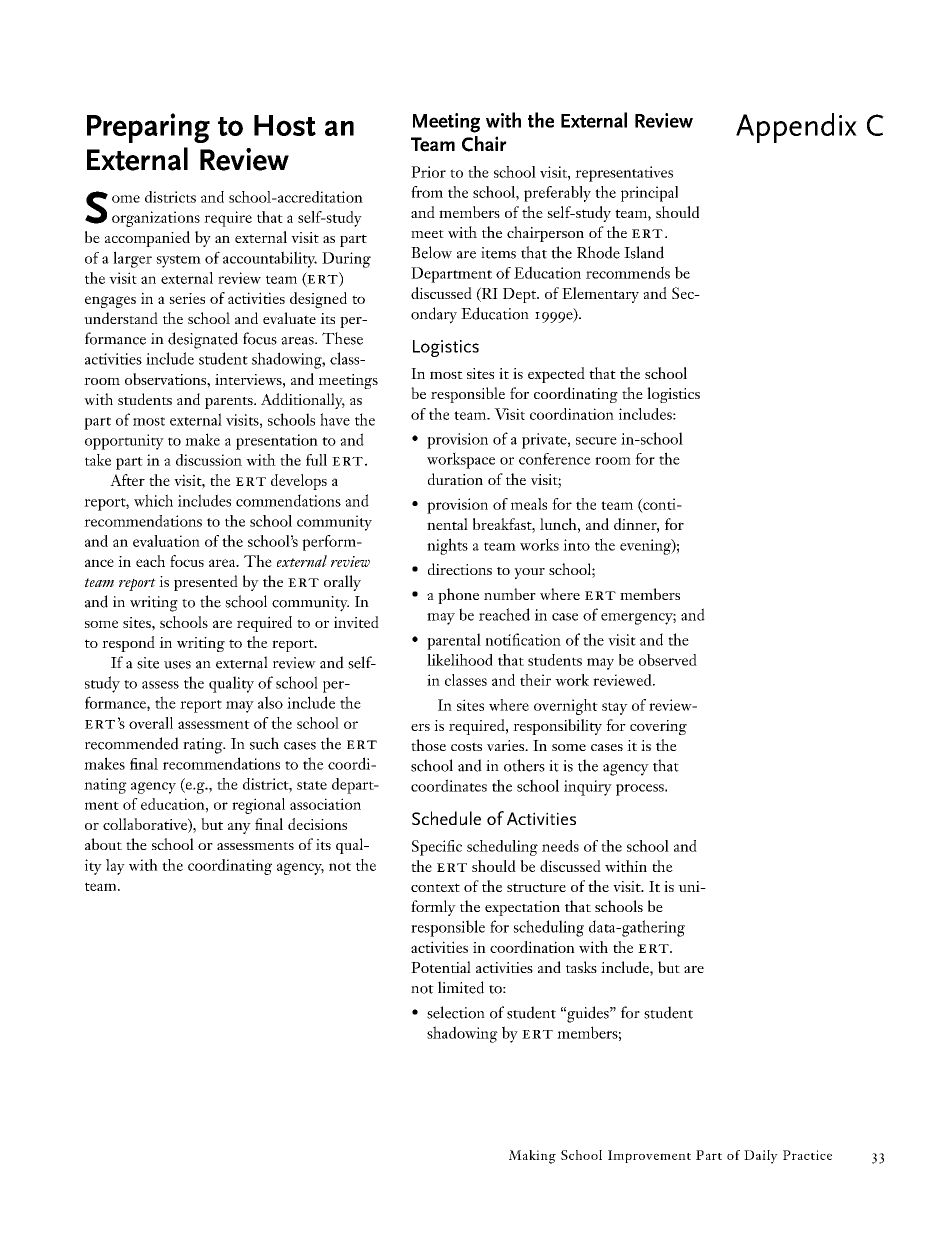 The width and height of the image is (952, 1233). What do you see at coordinates (428, 172) in the image?
I see `Prior` at bounding box center [428, 172].
